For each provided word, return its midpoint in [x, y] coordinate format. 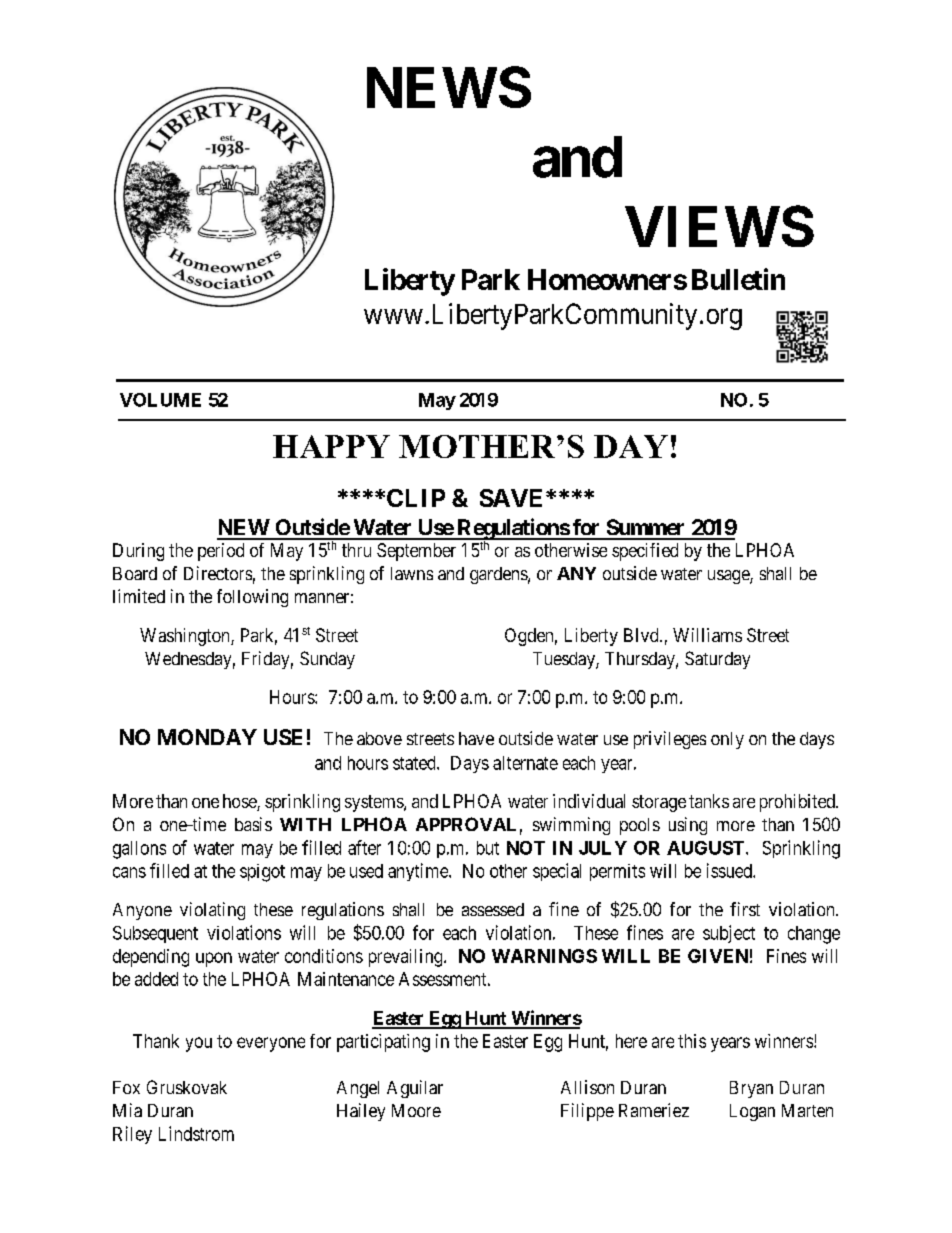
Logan [752, 1112]
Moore [416, 1110]
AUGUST [705, 848]
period [221, 552]
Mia [127, 1110]
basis [253, 824]
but [488, 848]
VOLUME [160, 400]
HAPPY [331, 446]
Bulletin [738, 279]
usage [729, 577]
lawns [412, 573]
